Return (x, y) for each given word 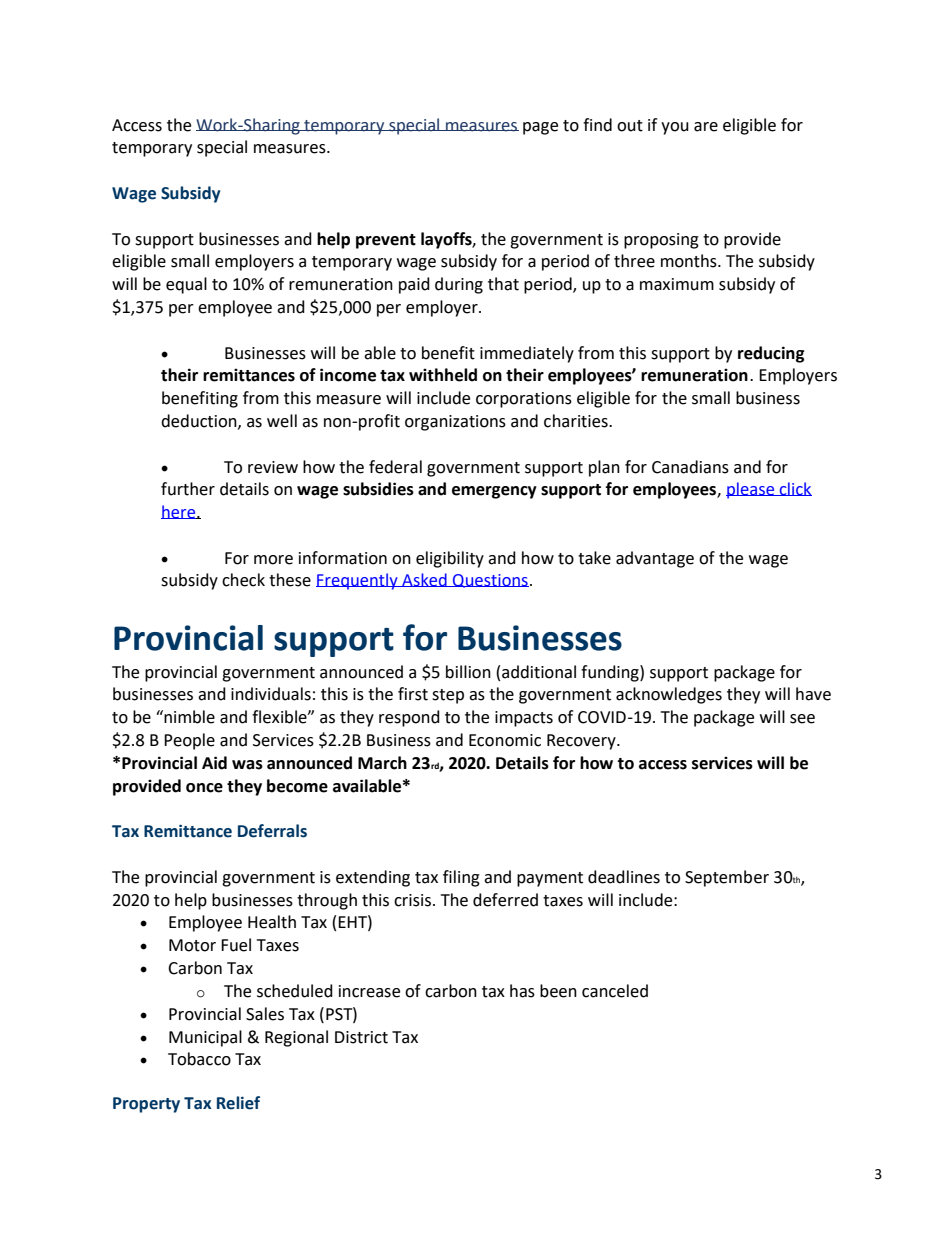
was (247, 765)
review (273, 467)
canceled (615, 991)
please (751, 490)
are (706, 127)
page (540, 128)
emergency (494, 492)
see (802, 719)
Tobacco (199, 1059)
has (522, 991)
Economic (505, 740)
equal (186, 285)
